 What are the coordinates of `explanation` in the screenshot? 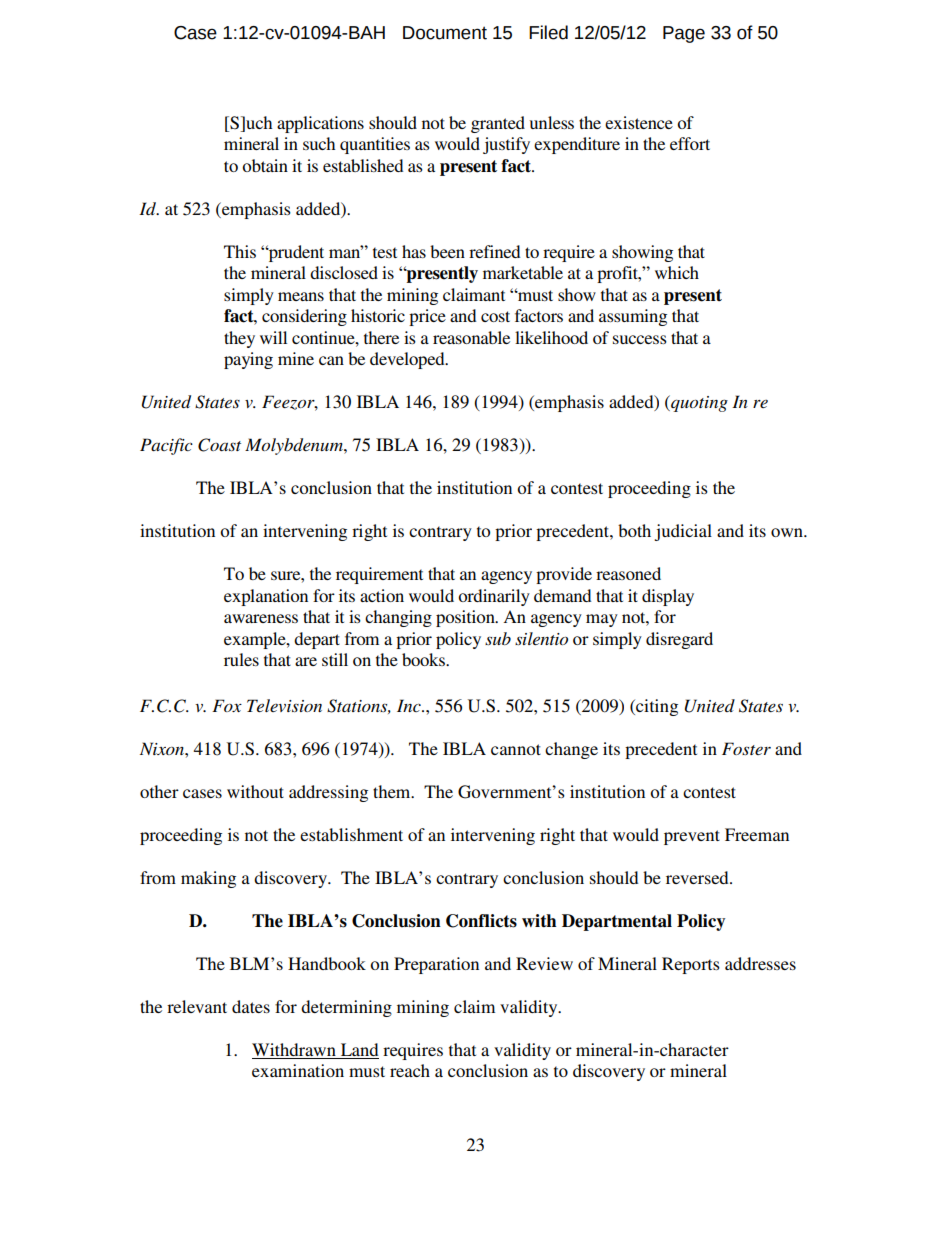 It's located at (266, 597).
